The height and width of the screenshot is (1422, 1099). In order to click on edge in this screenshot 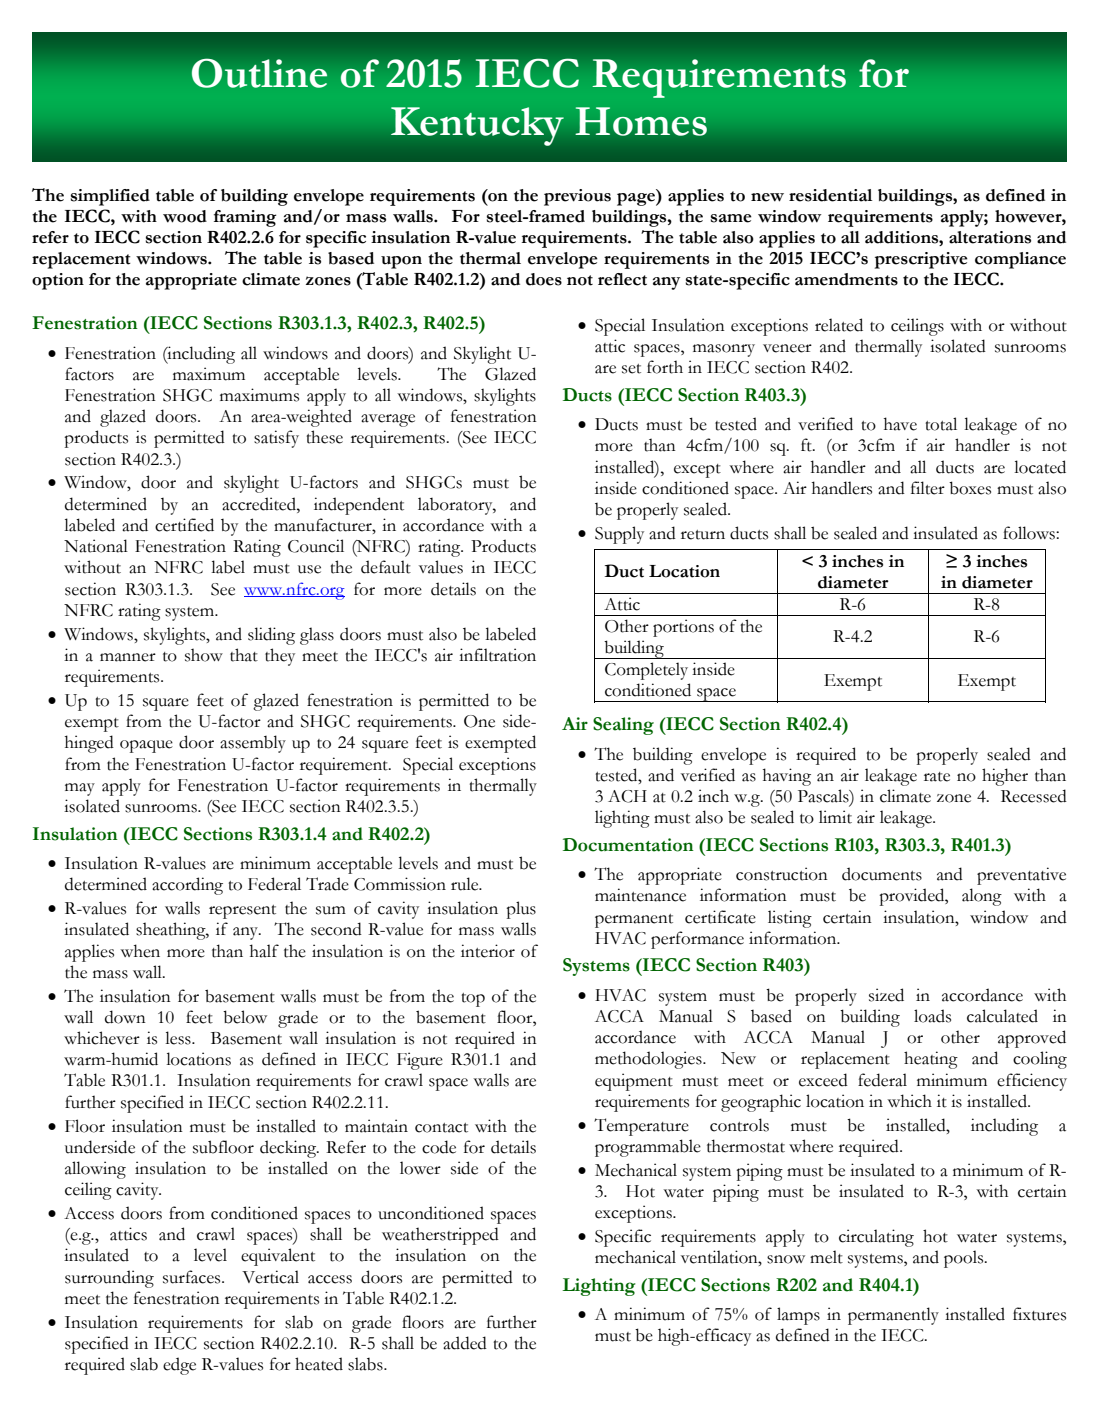, I will do `click(179, 1366)`.
